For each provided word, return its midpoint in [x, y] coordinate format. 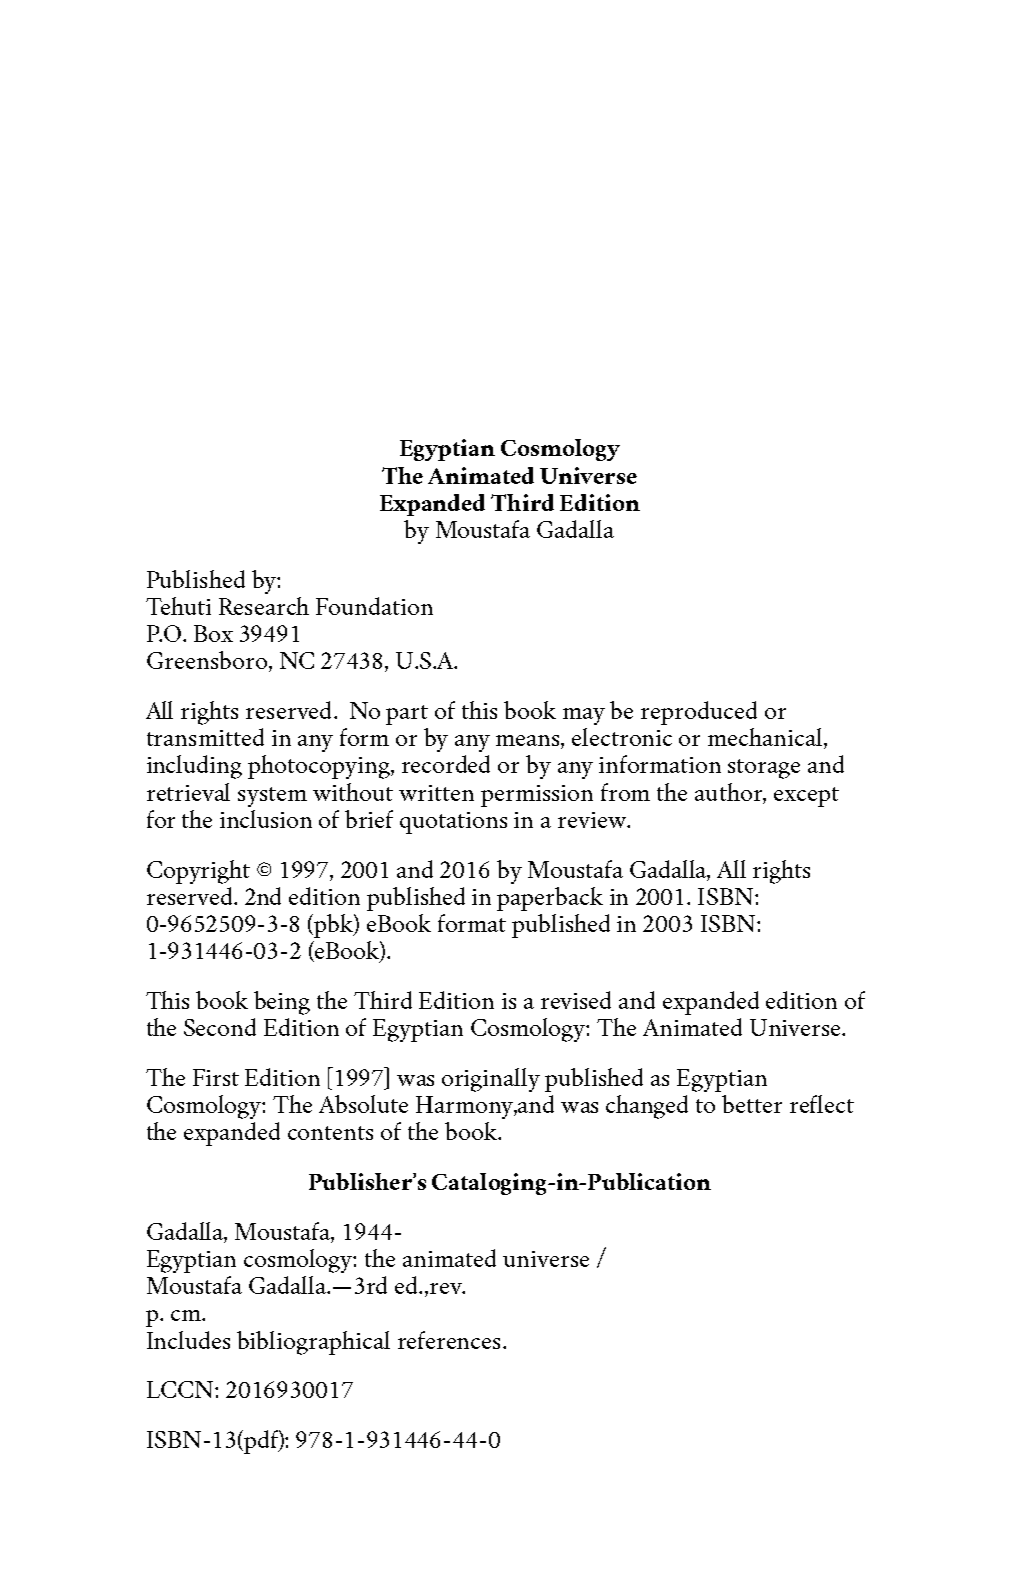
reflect [822, 1104]
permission [537, 796]
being [282, 1003]
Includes [188, 1340]
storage [764, 769]
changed [647, 1107]
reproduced [699, 713]
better [752, 1104]
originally [491, 1080]
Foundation [374, 606]
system [272, 797]
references [449, 1340]
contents [330, 1133]
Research [264, 606]
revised [576, 1000]
